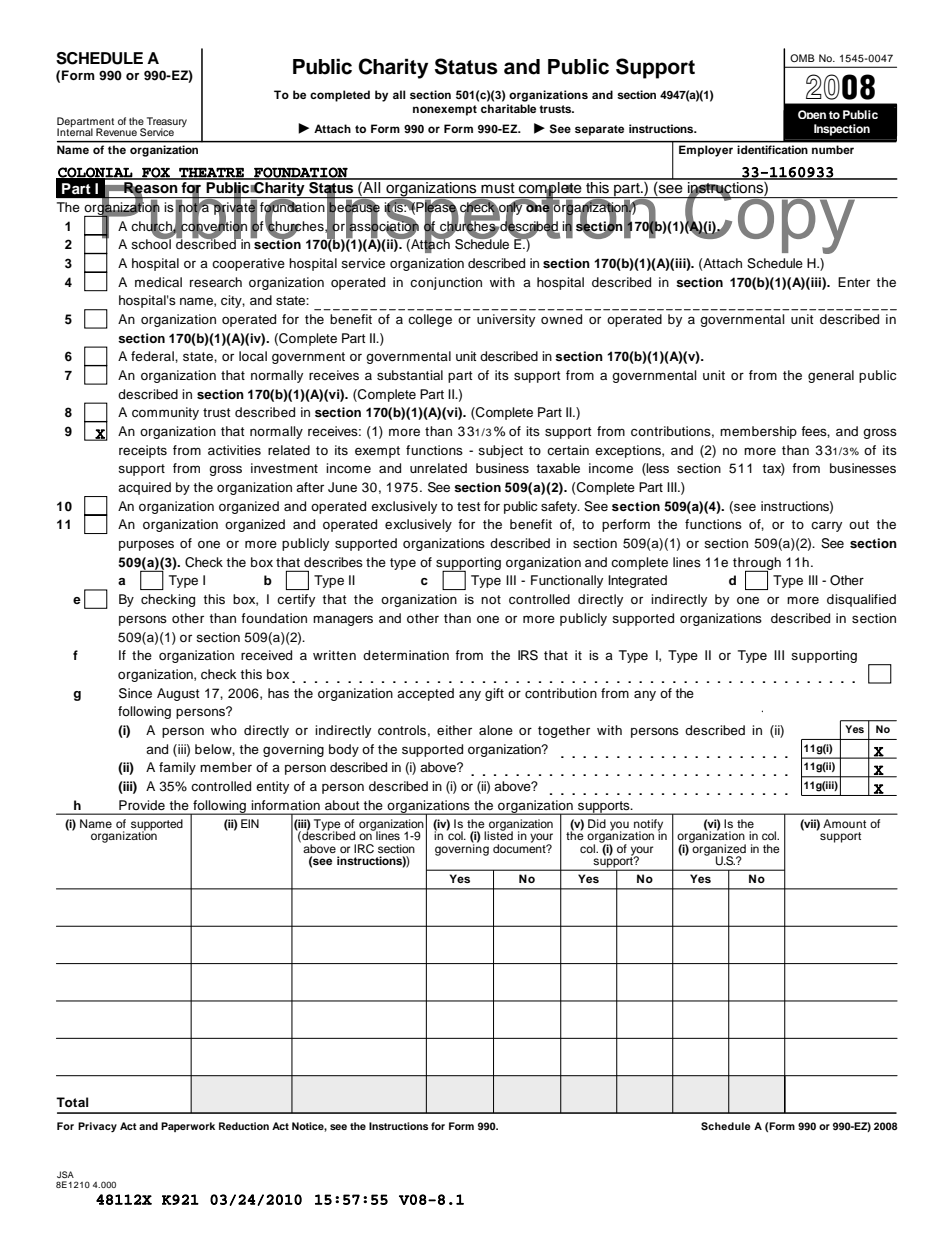  Describe the element at coordinates (167, 123) in the screenshot. I see `Treasury` at that location.
